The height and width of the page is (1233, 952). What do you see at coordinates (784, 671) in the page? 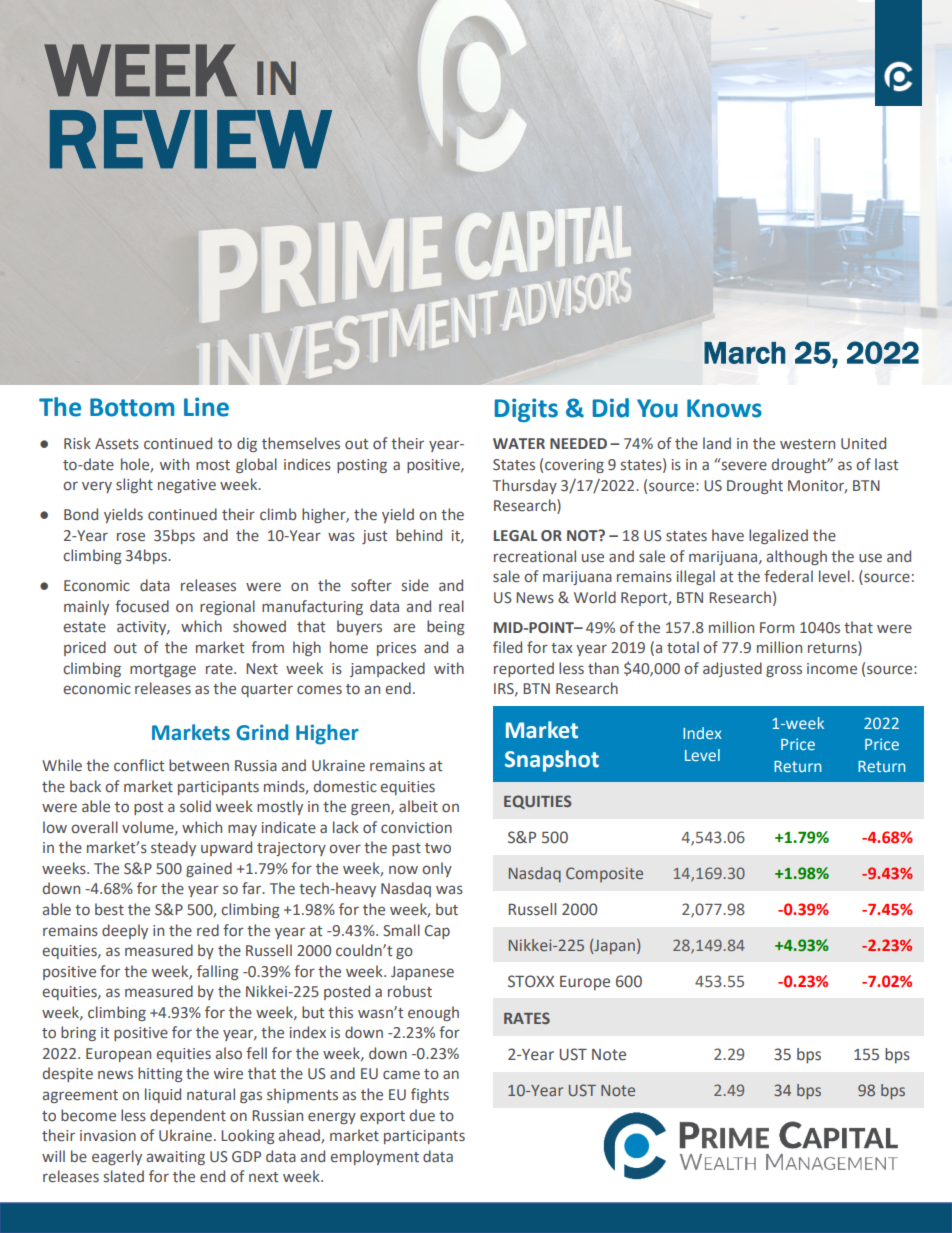
I see `gross` at bounding box center [784, 671].
